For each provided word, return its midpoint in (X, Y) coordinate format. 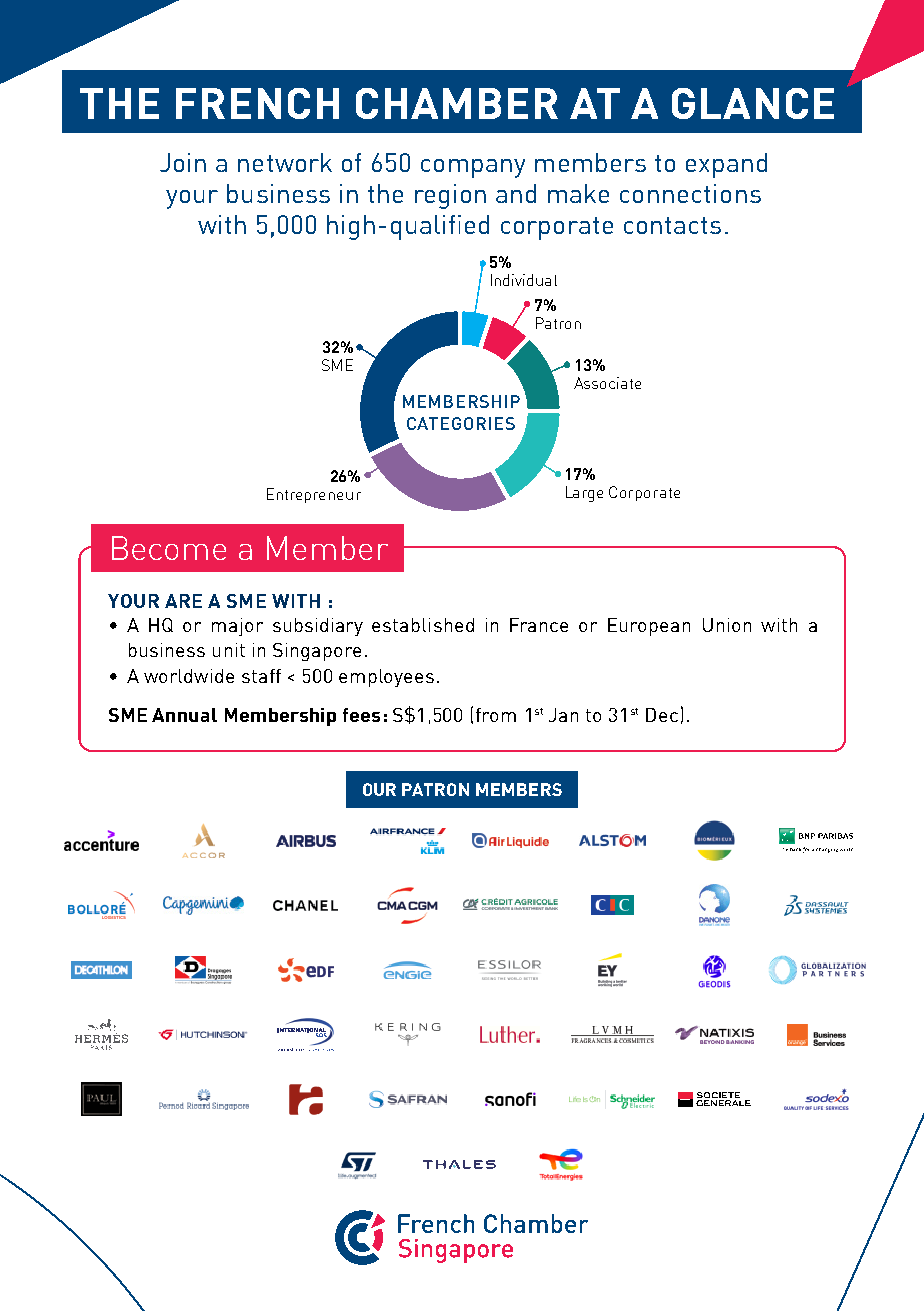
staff (261, 676)
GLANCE (753, 103)
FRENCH (257, 103)
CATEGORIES (461, 423)
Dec (662, 715)
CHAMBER (457, 103)
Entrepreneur (314, 495)
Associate (607, 383)
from (496, 715)
